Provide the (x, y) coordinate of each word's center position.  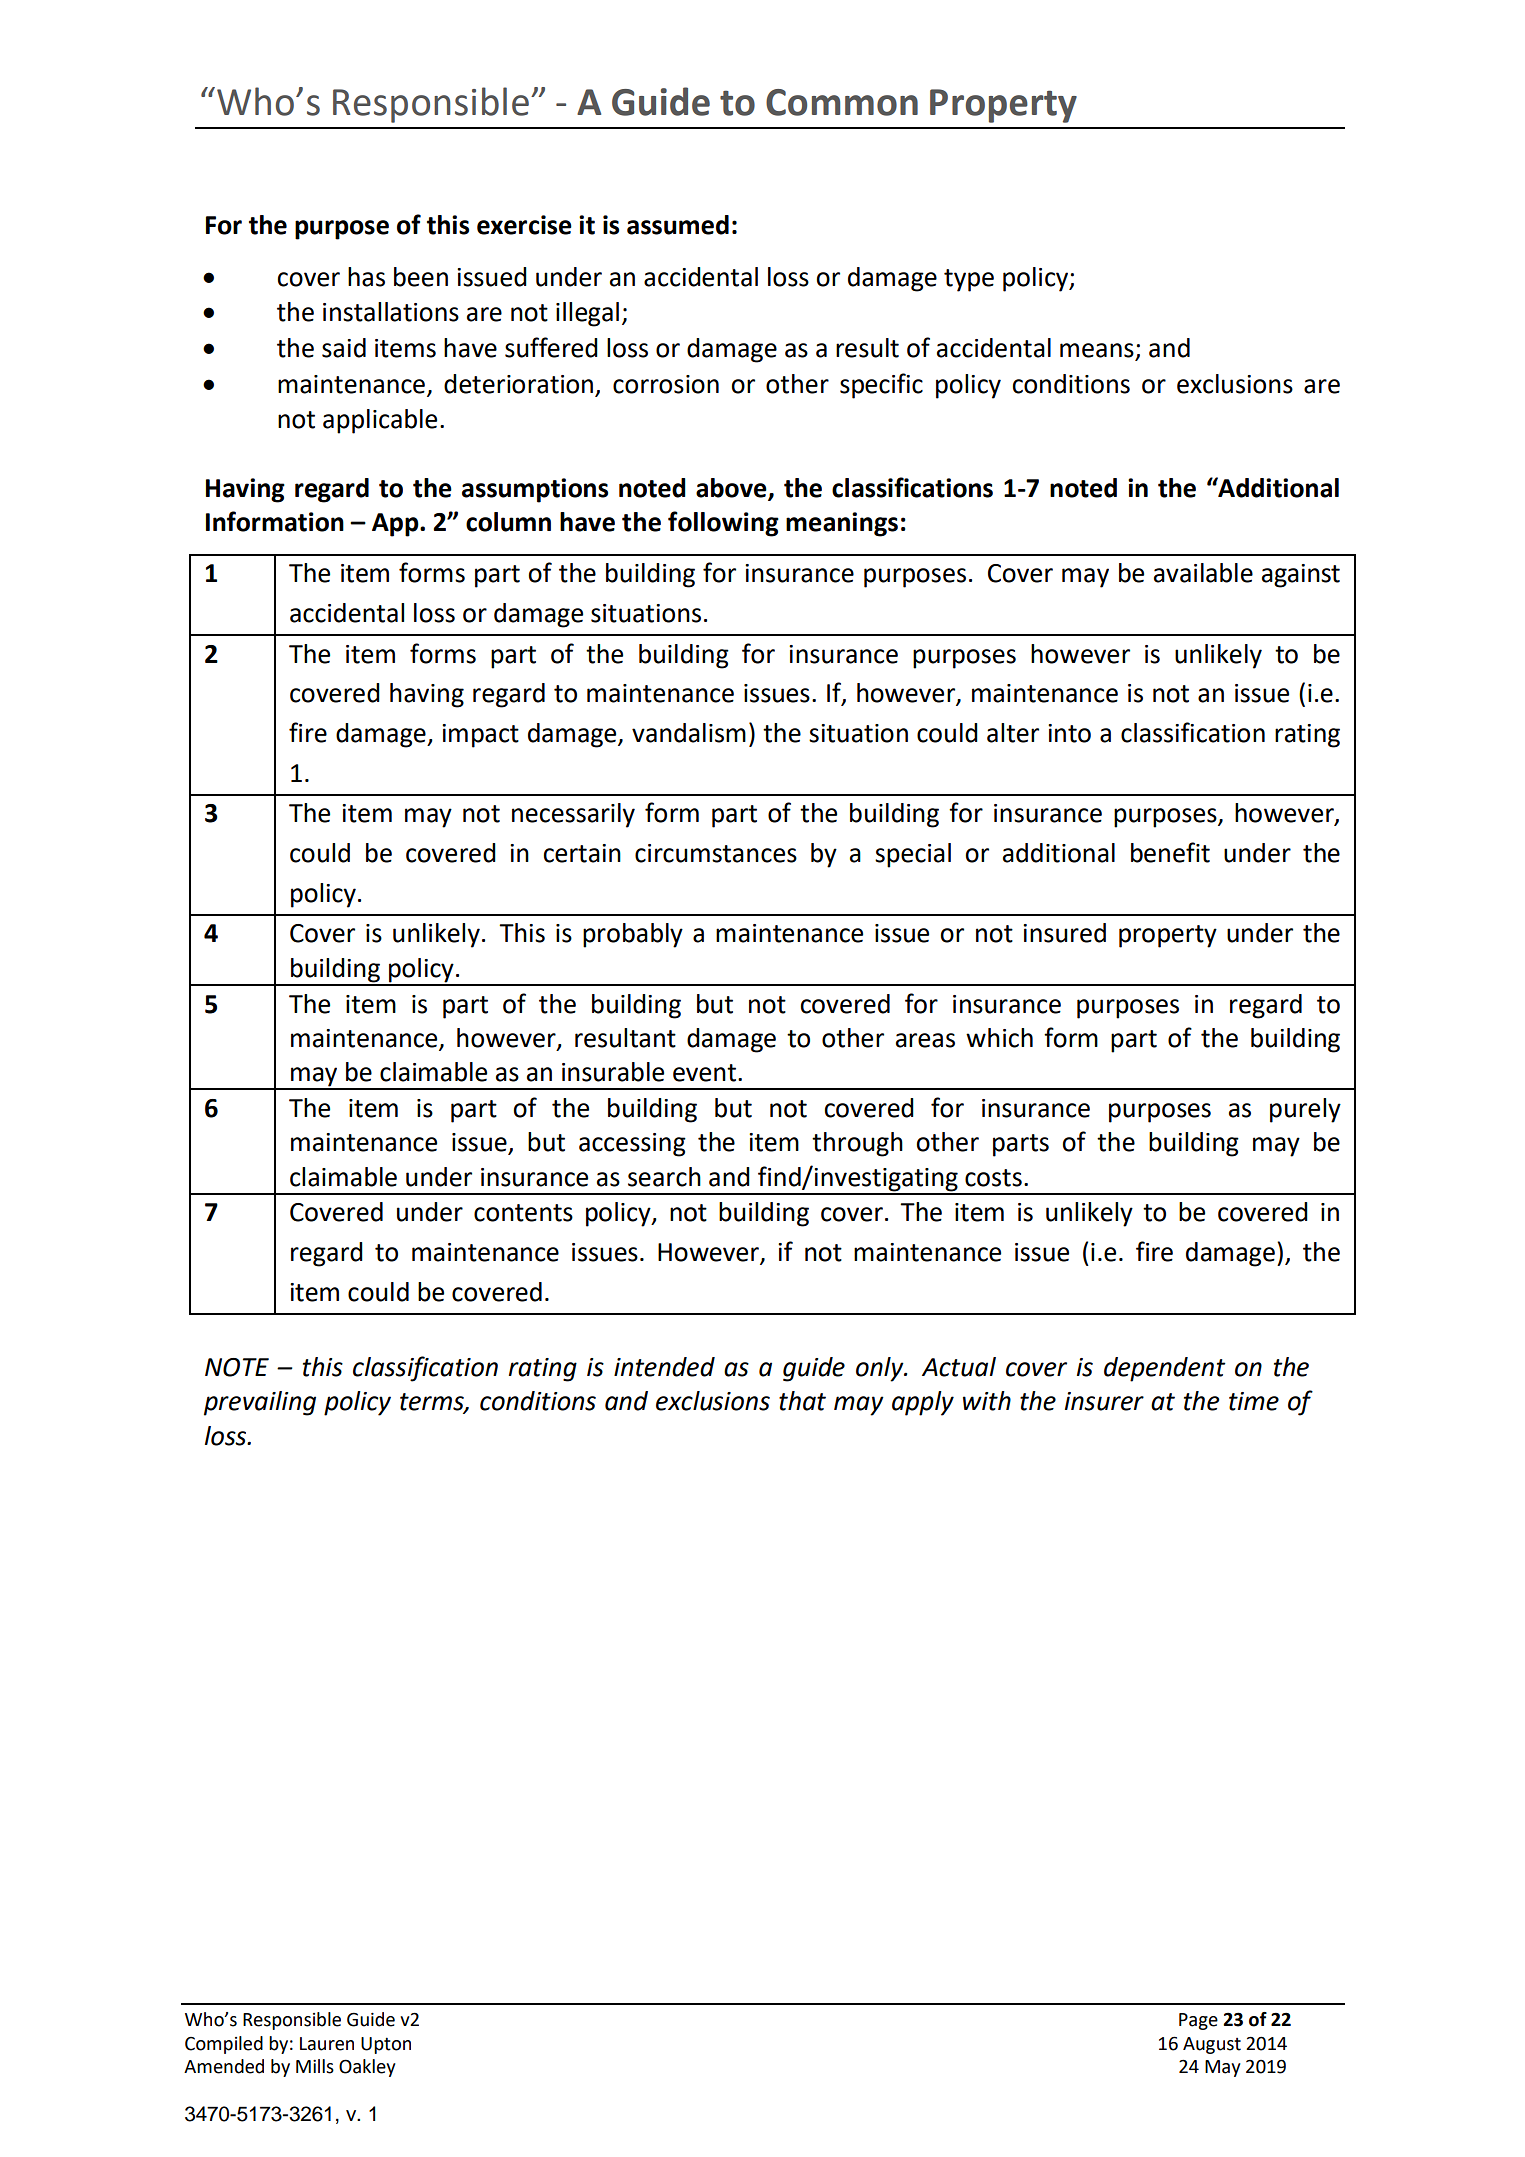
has (366, 277)
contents (523, 1213)
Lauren (327, 2044)
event (706, 1073)
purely (1305, 1110)
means (1098, 351)
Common (842, 102)
